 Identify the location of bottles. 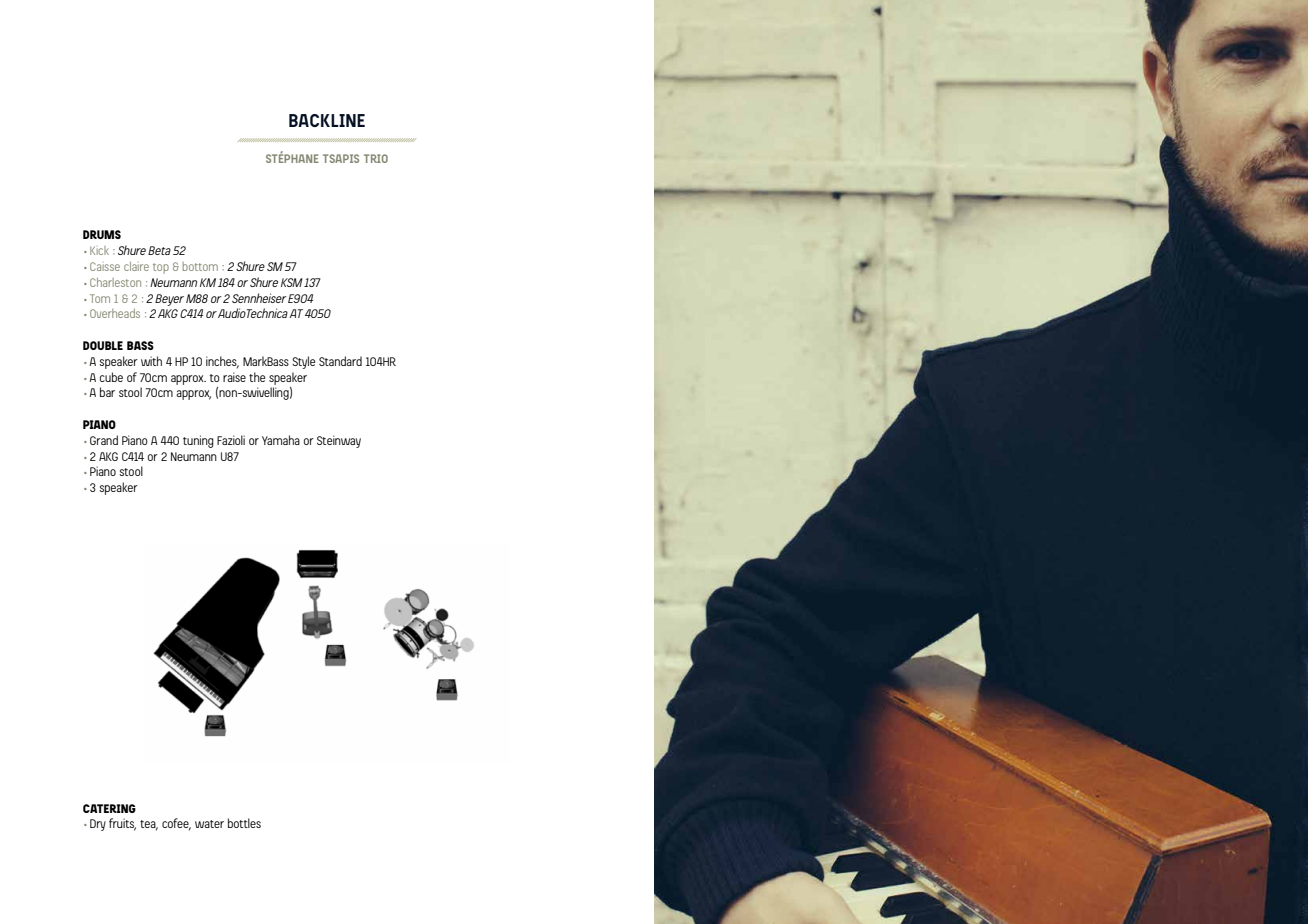
(244, 823).
